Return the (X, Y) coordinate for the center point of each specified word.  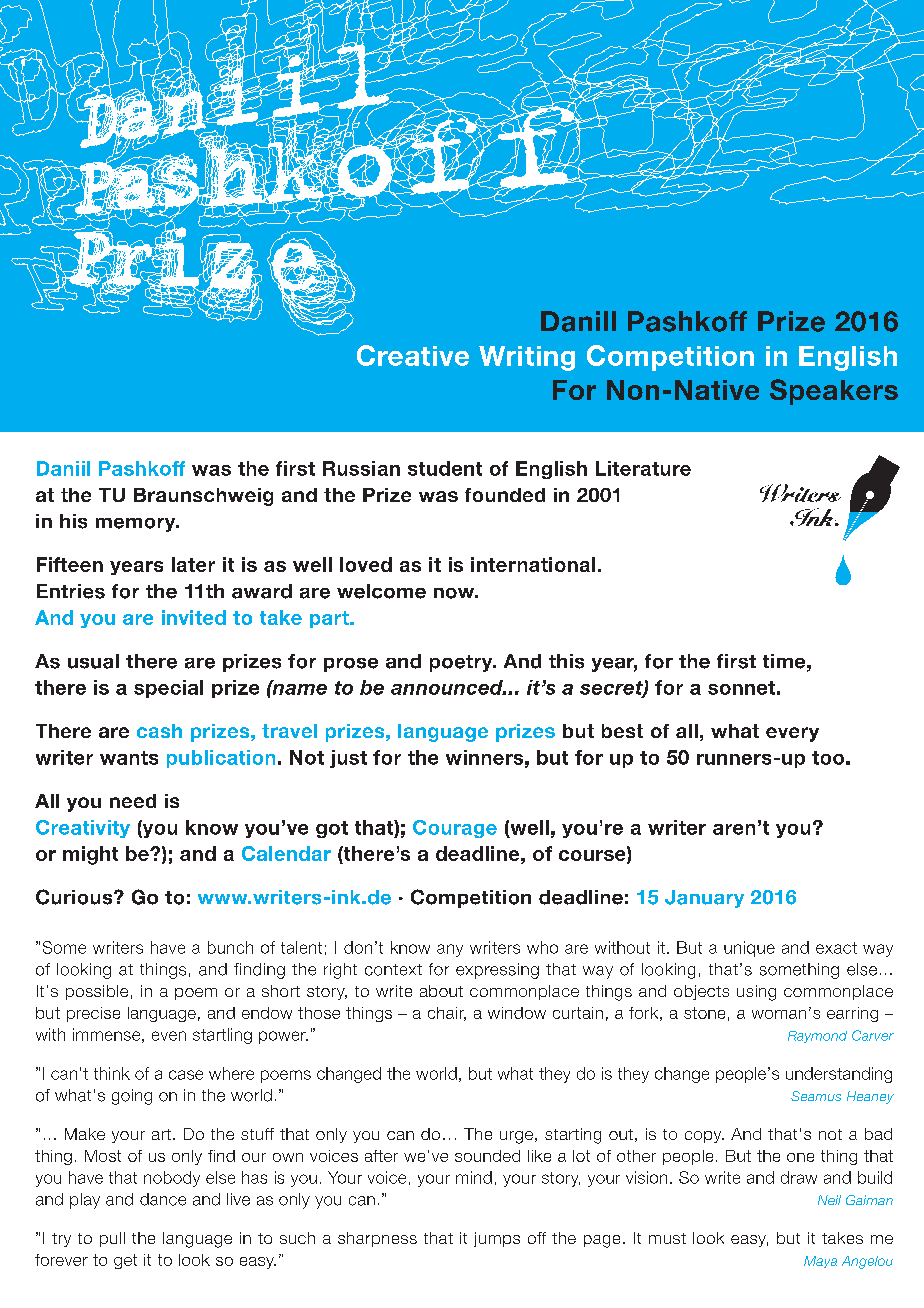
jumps (497, 1239)
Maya (820, 1262)
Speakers (834, 392)
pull (112, 1239)
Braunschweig (203, 497)
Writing (527, 358)
